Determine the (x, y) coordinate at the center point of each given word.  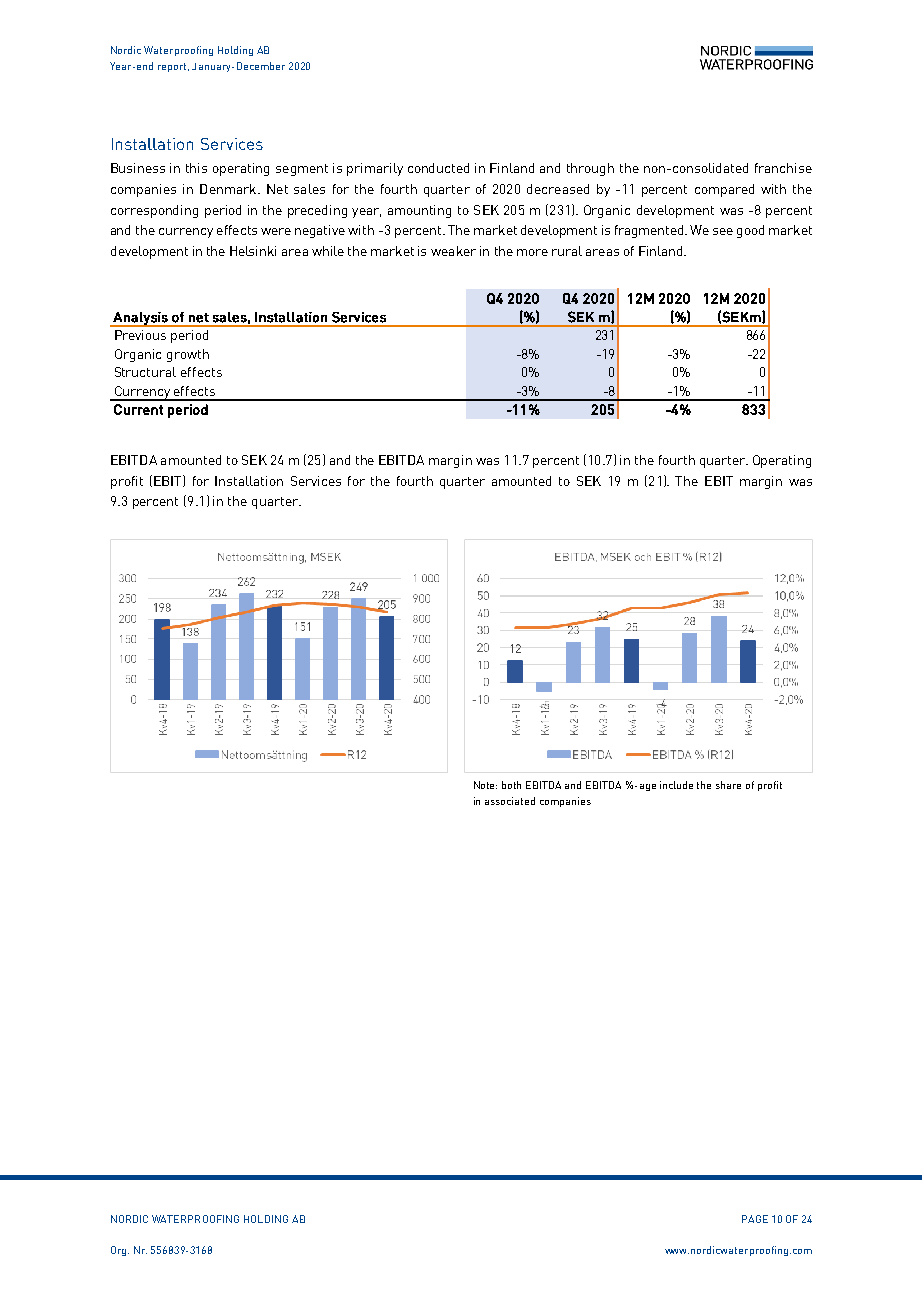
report (173, 67)
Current (138, 409)
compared (724, 190)
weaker (453, 251)
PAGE (755, 1219)
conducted (438, 168)
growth (188, 355)
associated (510, 801)
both (511, 785)
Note (485, 785)
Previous (140, 335)
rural (567, 251)
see (723, 231)
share (728, 785)
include (676, 785)
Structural (145, 372)
